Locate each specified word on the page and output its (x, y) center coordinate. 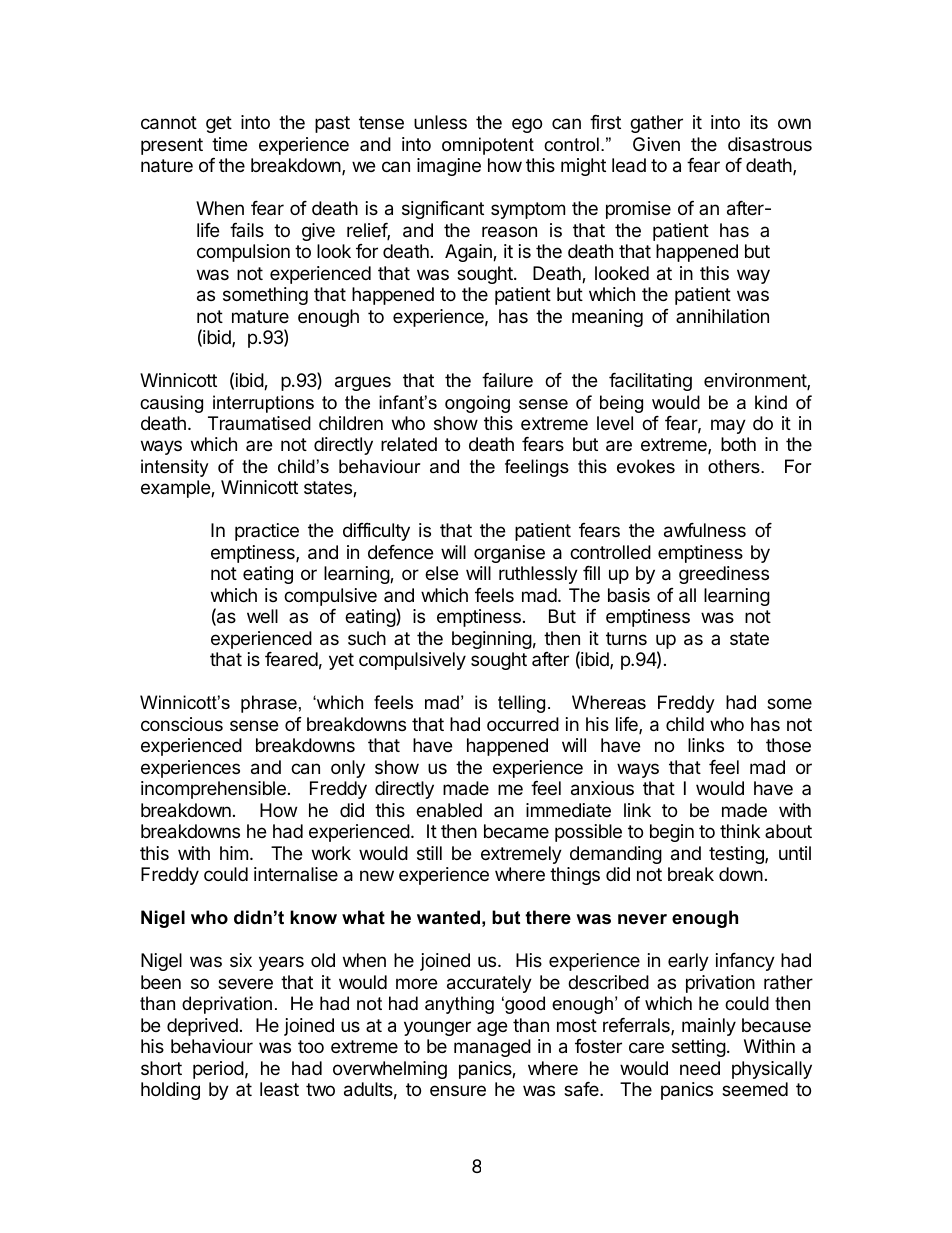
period (218, 1070)
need (700, 1068)
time (229, 144)
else (441, 573)
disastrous (770, 144)
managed (492, 1048)
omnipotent (488, 146)
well (262, 616)
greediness (724, 575)
